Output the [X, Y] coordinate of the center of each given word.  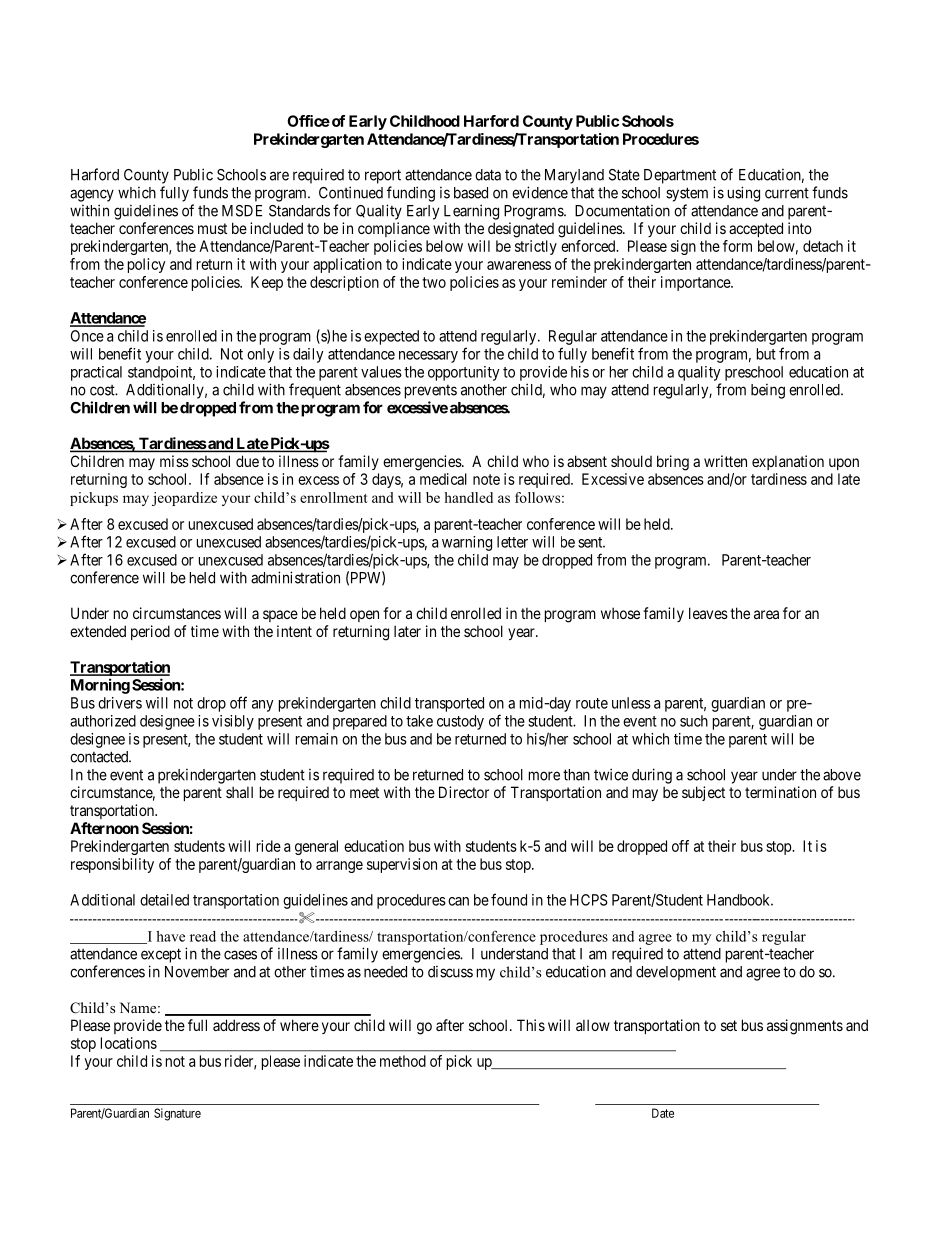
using [744, 194]
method [403, 1061]
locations [129, 1043]
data [488, 175]
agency [92, 195]
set [729, 1025]
